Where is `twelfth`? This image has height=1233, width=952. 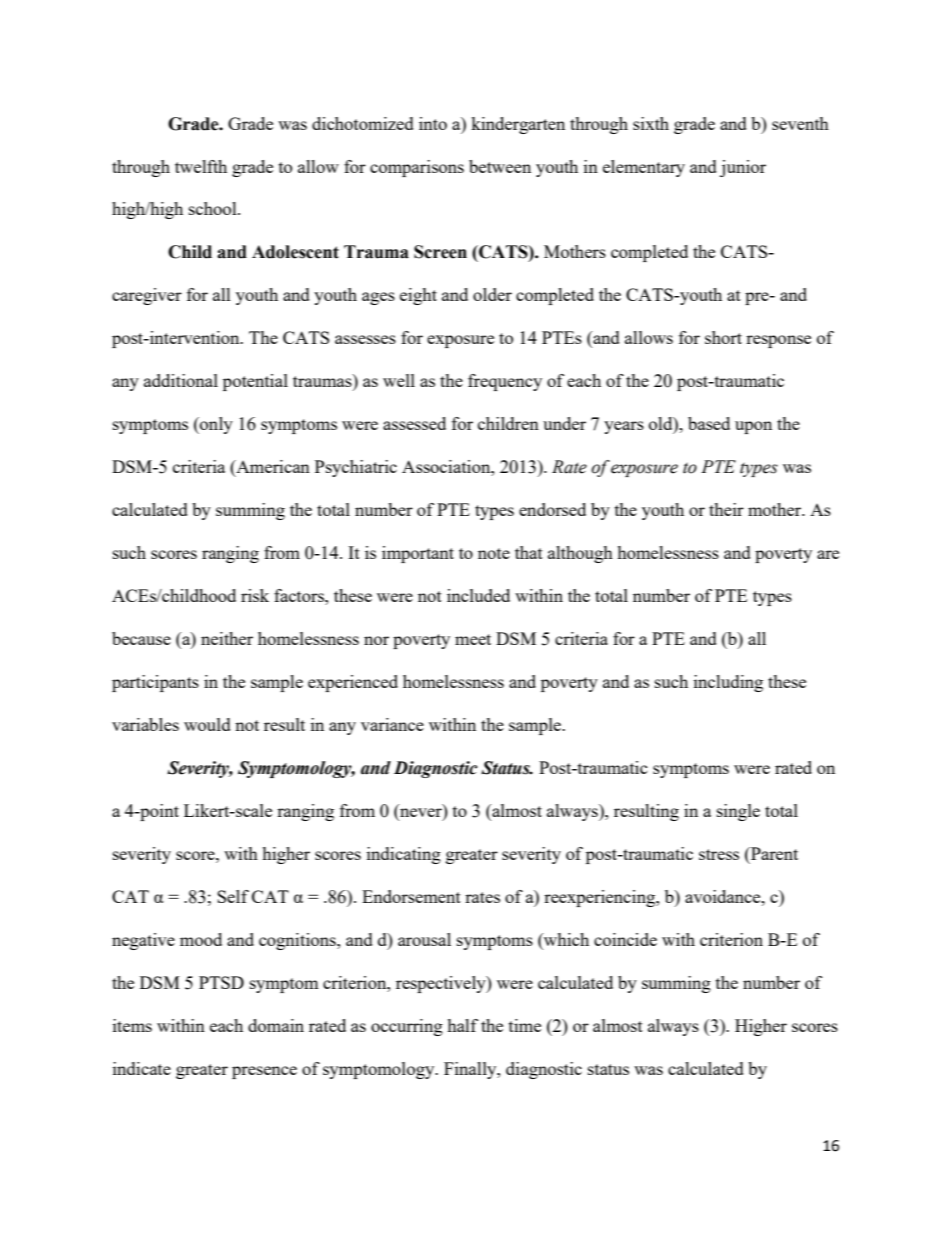
twelfth is located at coordinates (201, 166).
